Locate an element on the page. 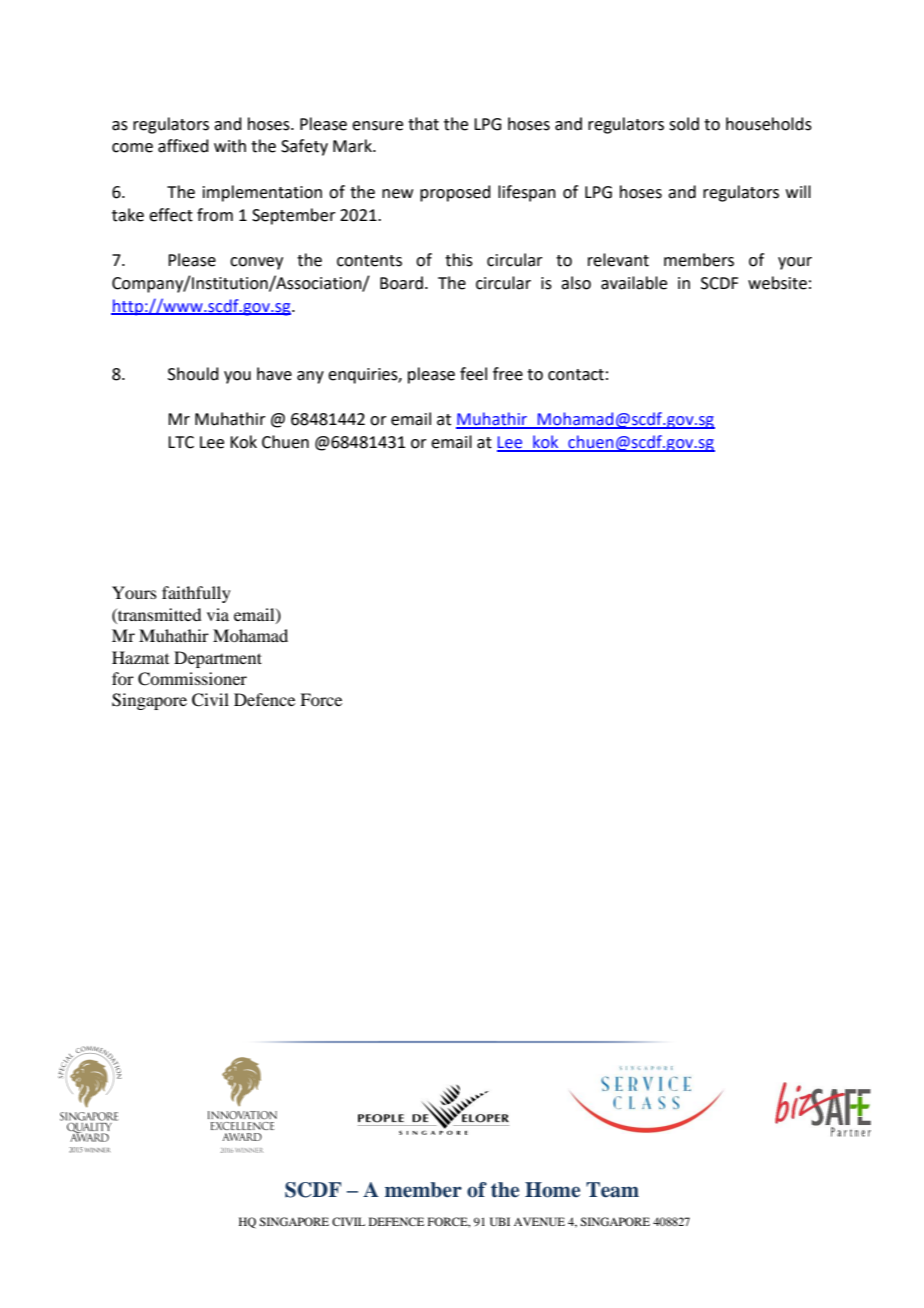 This document has width=924, height=1308. UBI is located at coordinates (500, 1221).
